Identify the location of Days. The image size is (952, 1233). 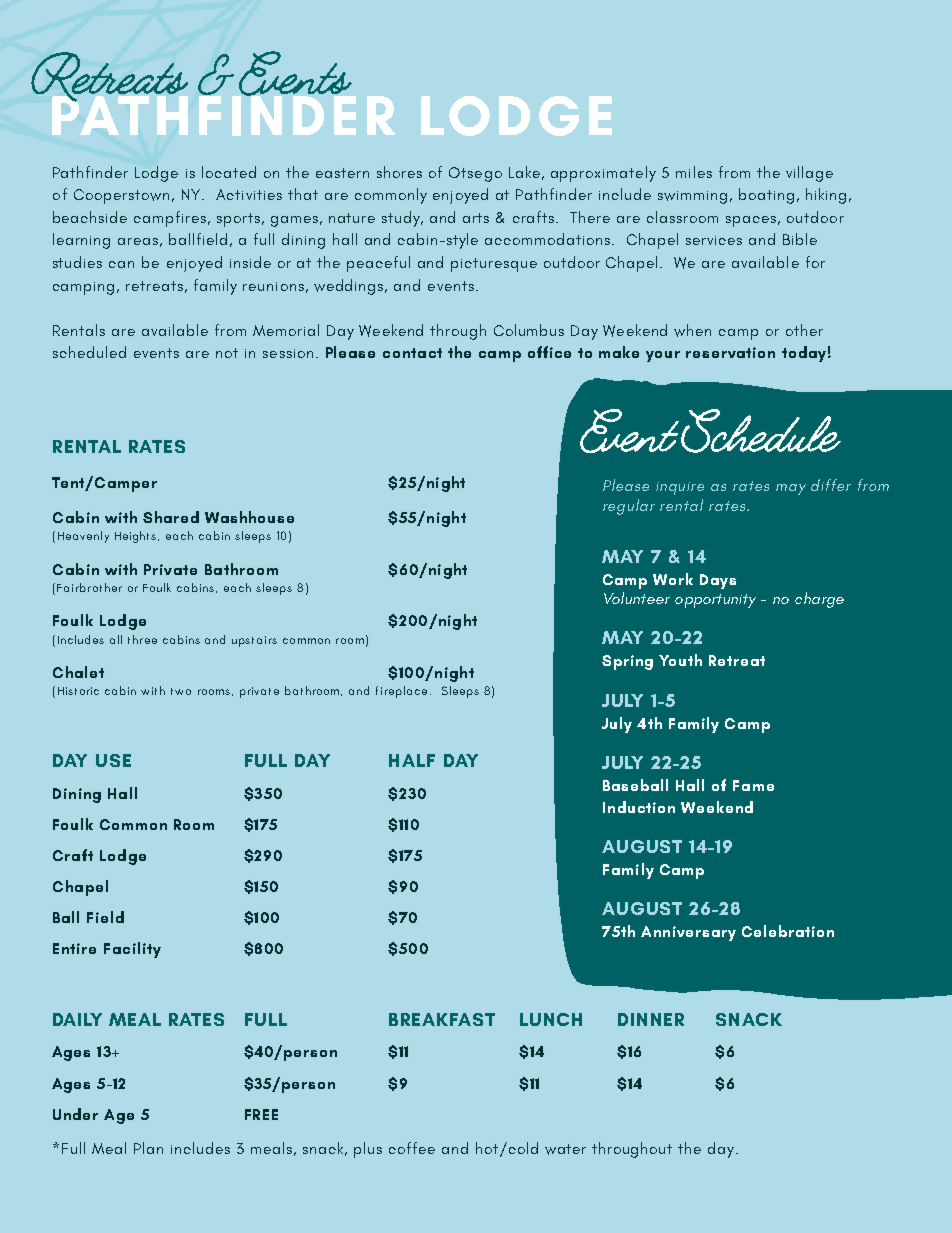
(718, 581).
